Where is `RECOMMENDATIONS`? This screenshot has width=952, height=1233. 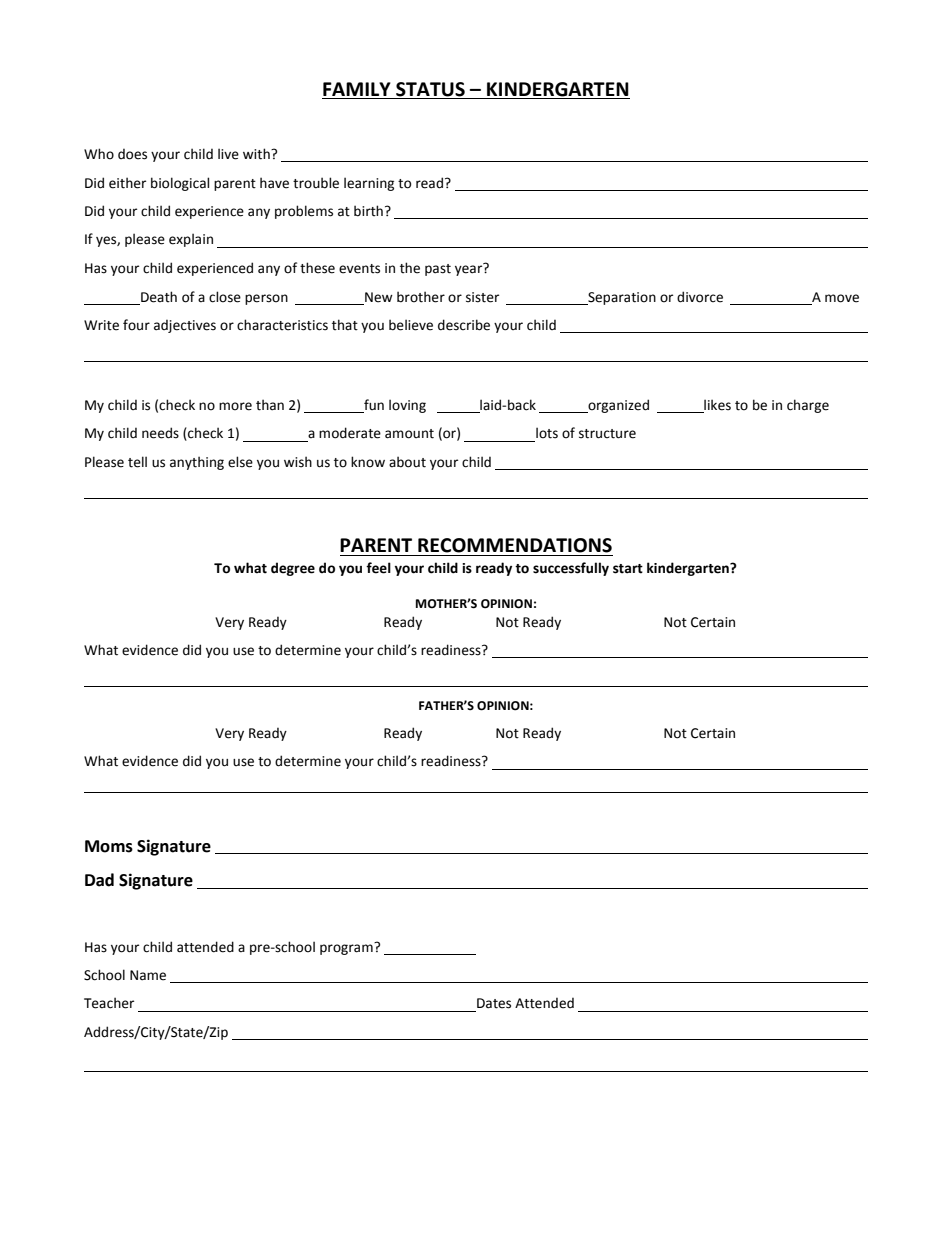
RECOMMENDATIONS is located at coordinates (515, 545).
